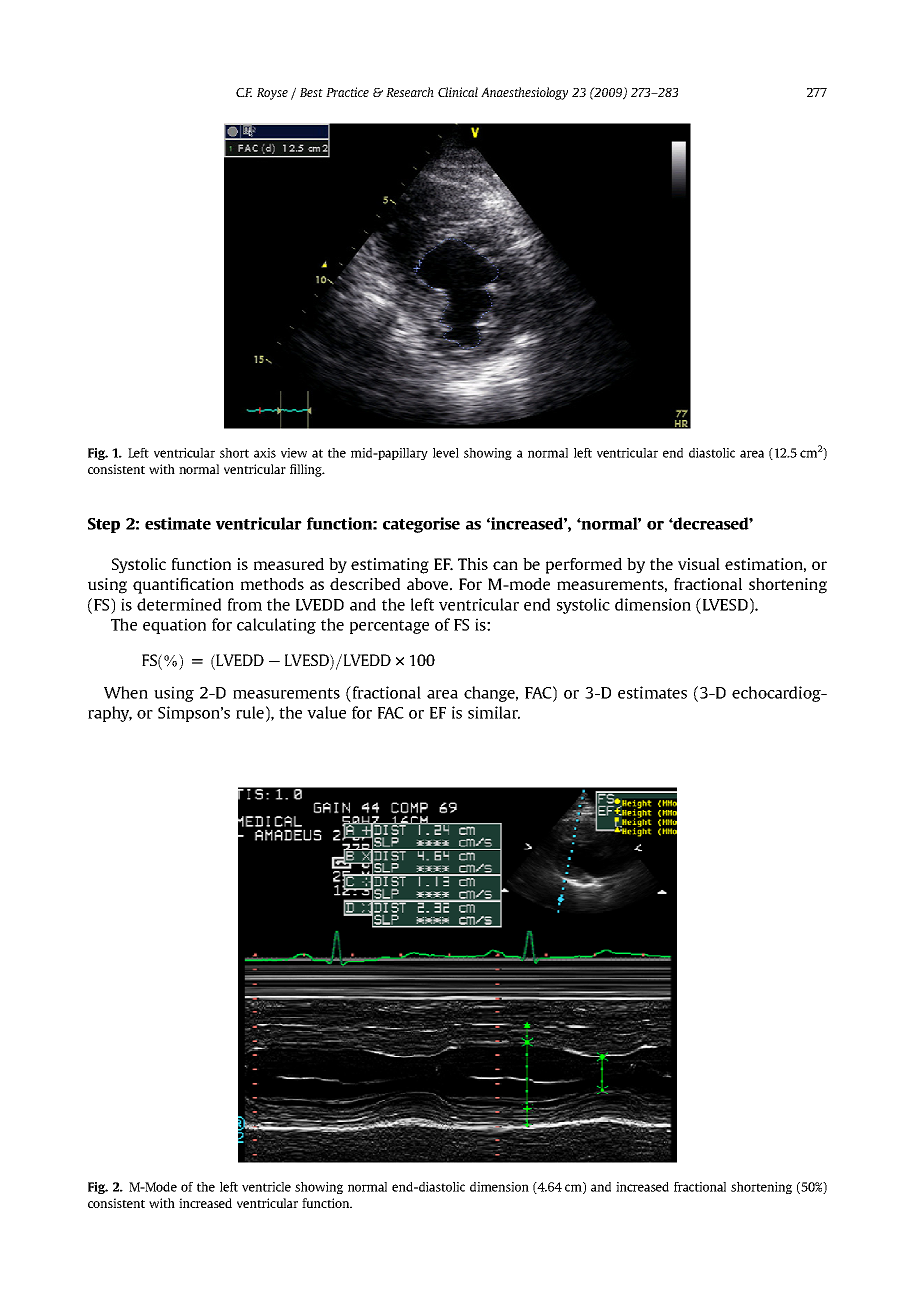 This page has height=1316, width=904. Describe the element at coordinates (584, 566) in the page. I see `performed` at that location.
